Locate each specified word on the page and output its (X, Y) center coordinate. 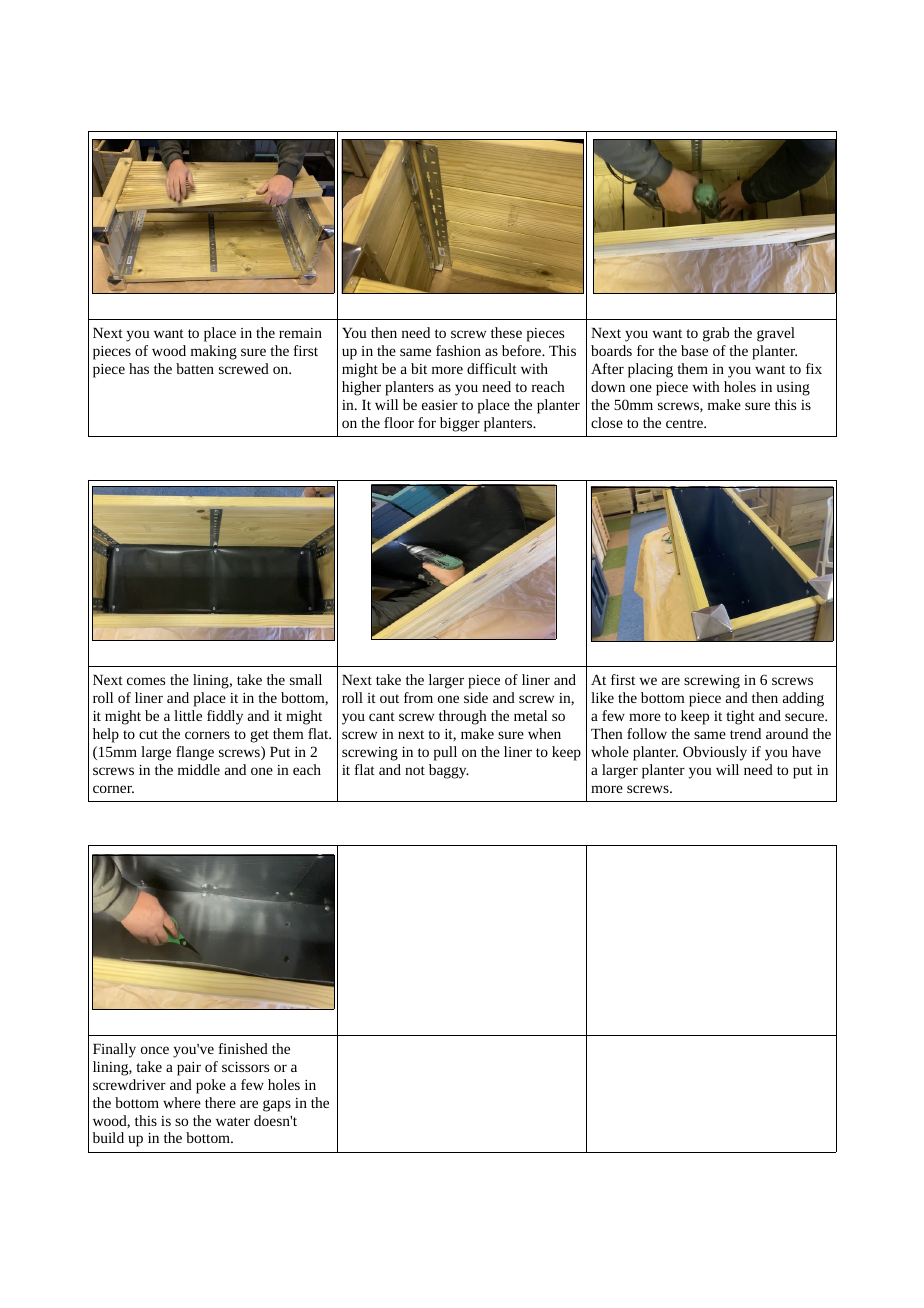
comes (146, 681)
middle (199, 769)
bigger (460, 424)
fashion (458, 350)
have (806, 751)
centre (685, 423)
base (694, 350)
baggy (449, 771)
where (182, 1102)
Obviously (715, 753)
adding (803, 699)
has (139, 368)
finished (243, 1048)
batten (195, 368)
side (476, 697)
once (155, 1050)
